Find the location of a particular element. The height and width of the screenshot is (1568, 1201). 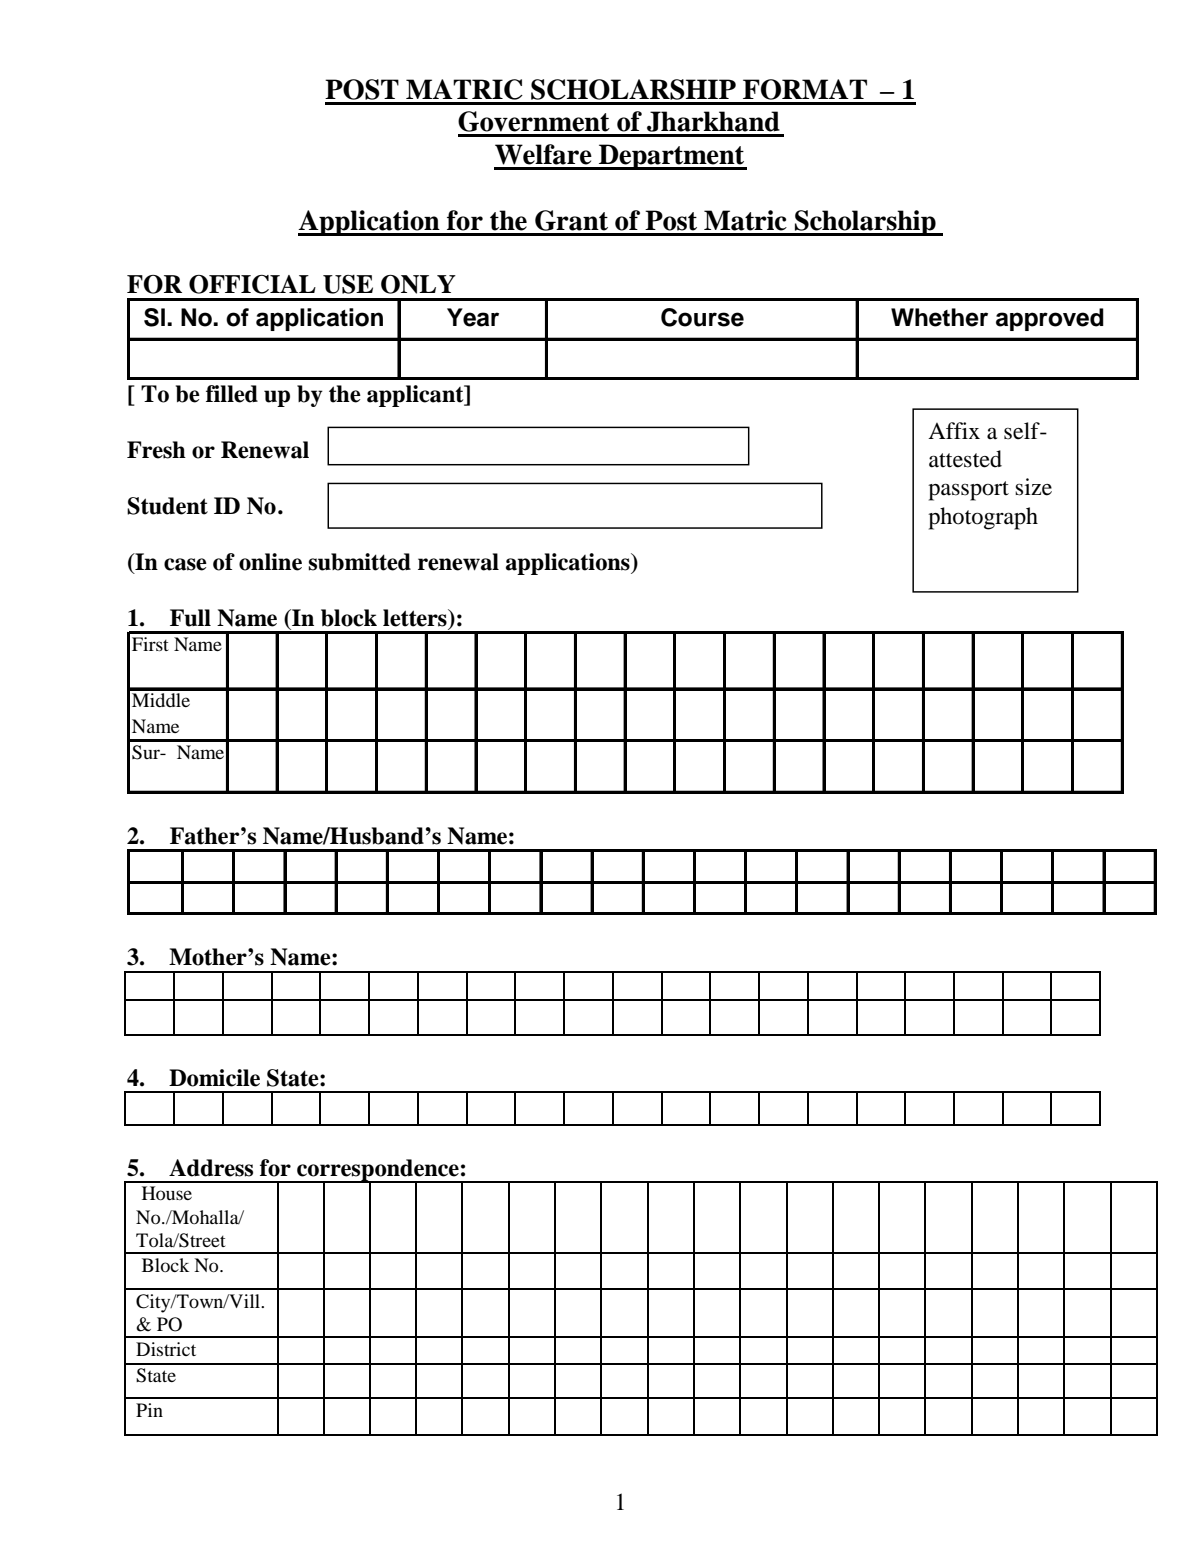

letters is located at coordinates (416, 618).
